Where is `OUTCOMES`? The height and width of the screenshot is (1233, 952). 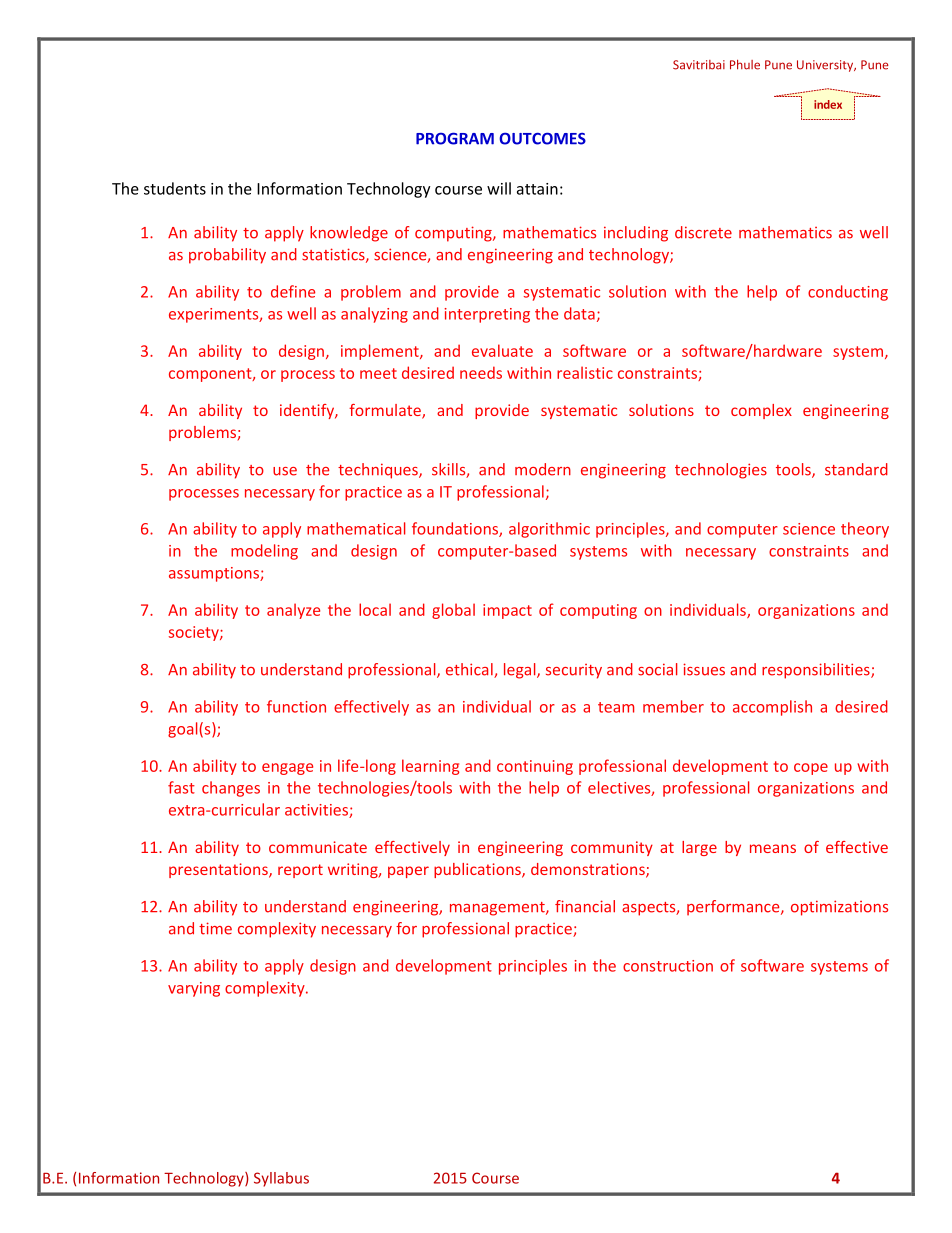 OUTCOMES is located at coordinates (542, 138).
